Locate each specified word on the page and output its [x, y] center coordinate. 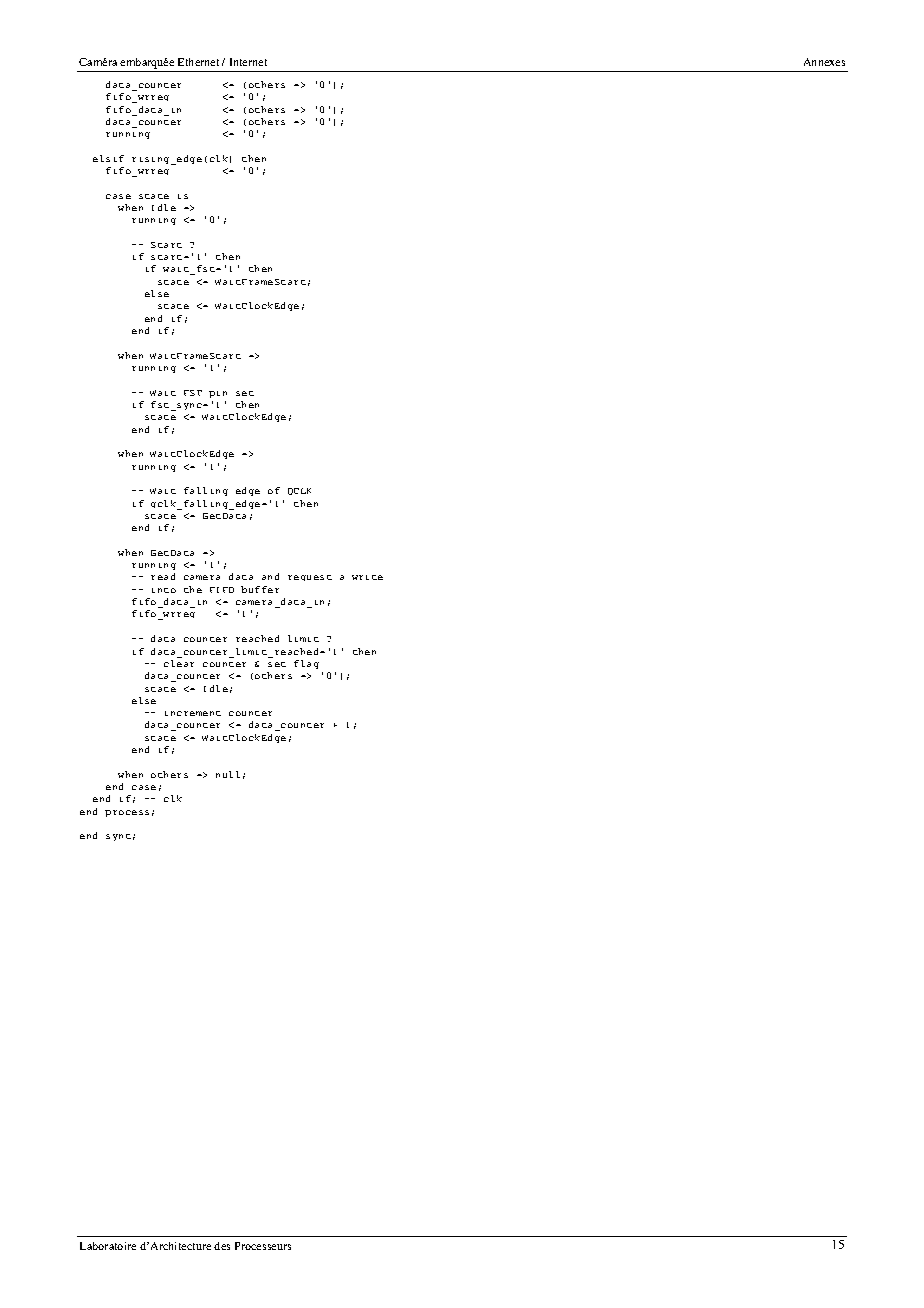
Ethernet [198, 62]
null [228, 774]
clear [179, 663]
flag [306, 664]
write [367, 577]
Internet [248, 62]
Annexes [824, 62]
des [222, 1246]
